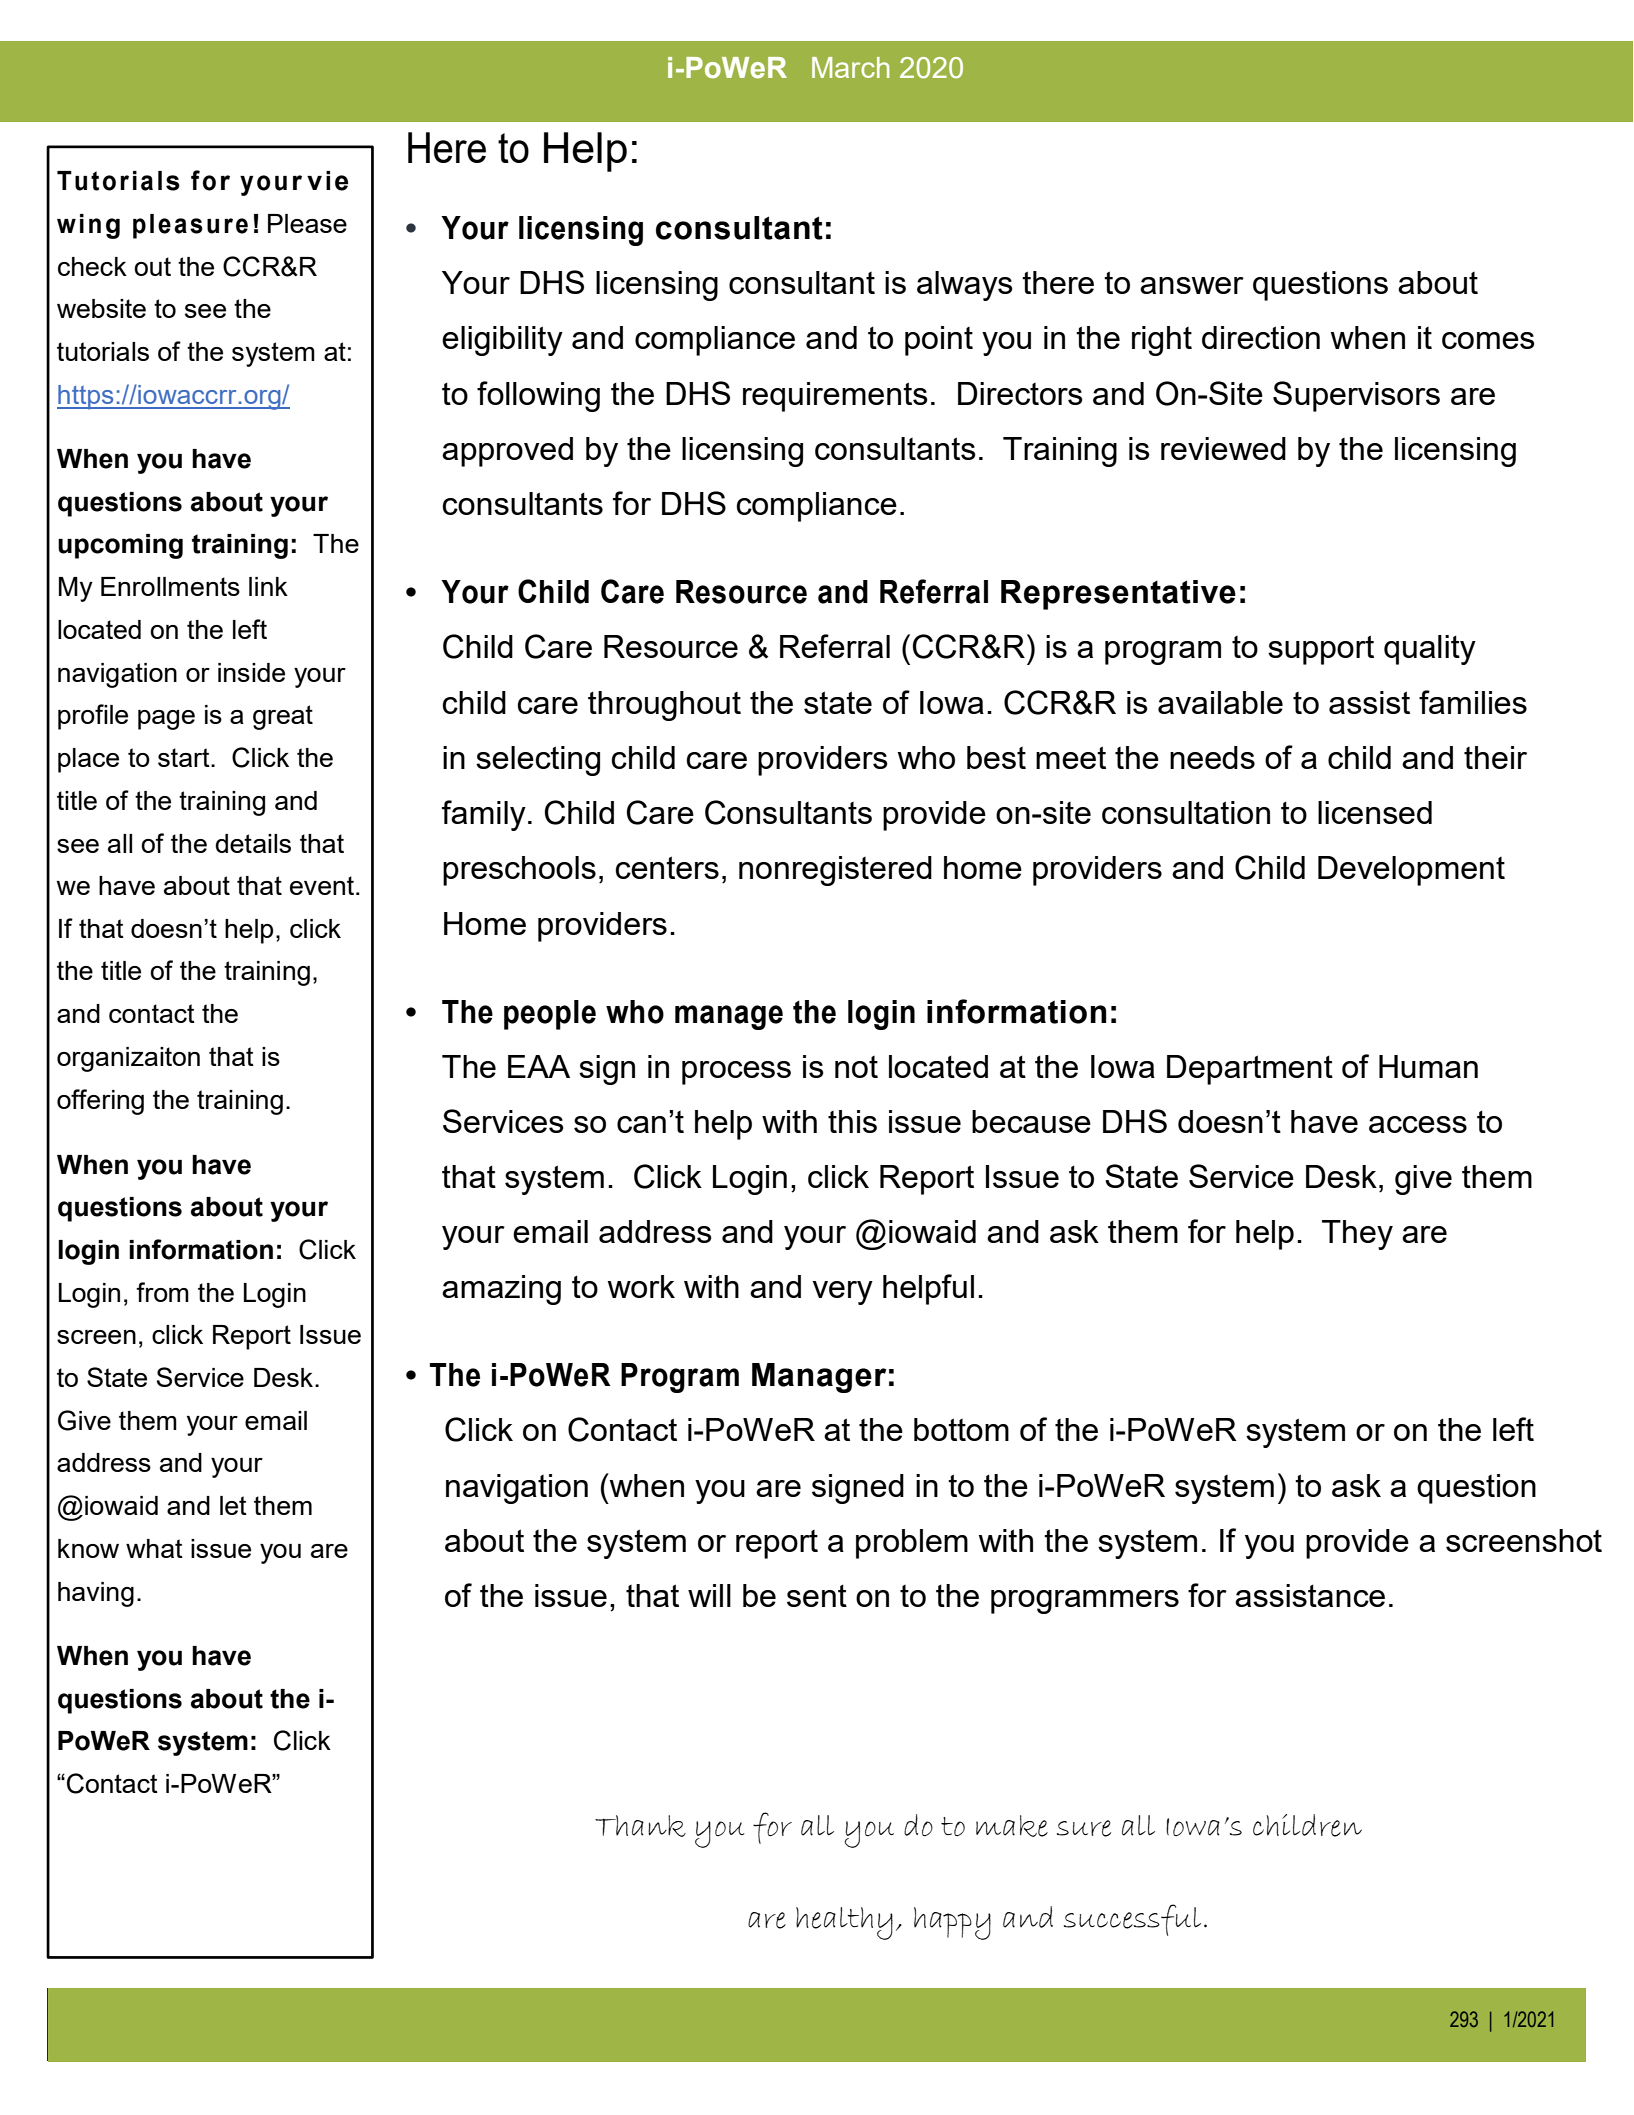 The height and width of the image is (2115, 1634). I want to click on licensed, so click(1375, 812).
